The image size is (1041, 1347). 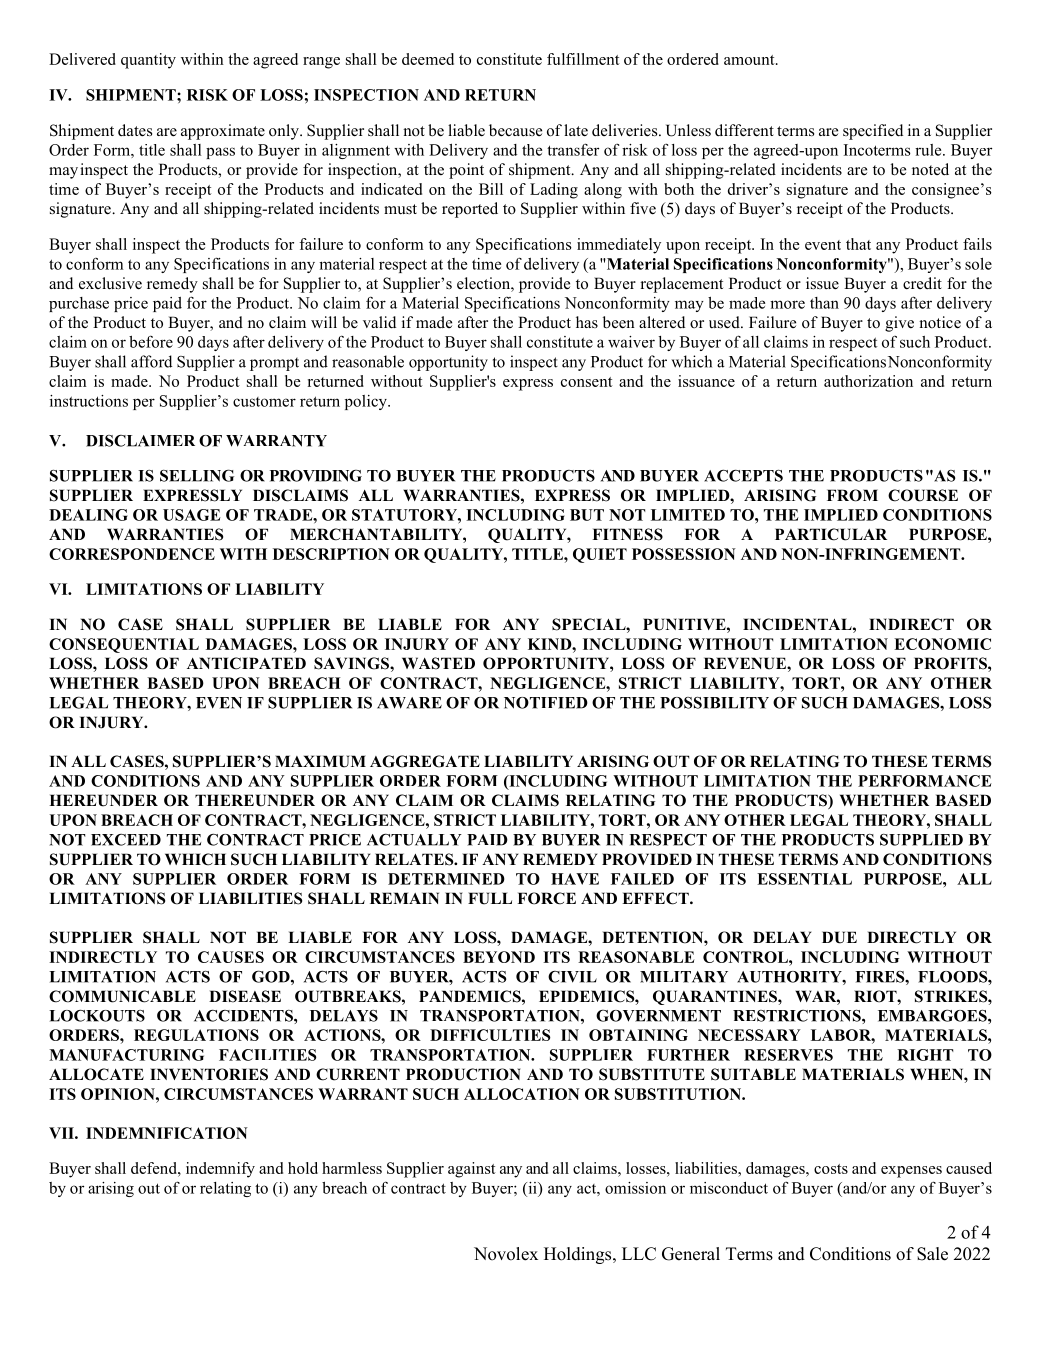 I want to click on specified, so click(x=873, y=132).
